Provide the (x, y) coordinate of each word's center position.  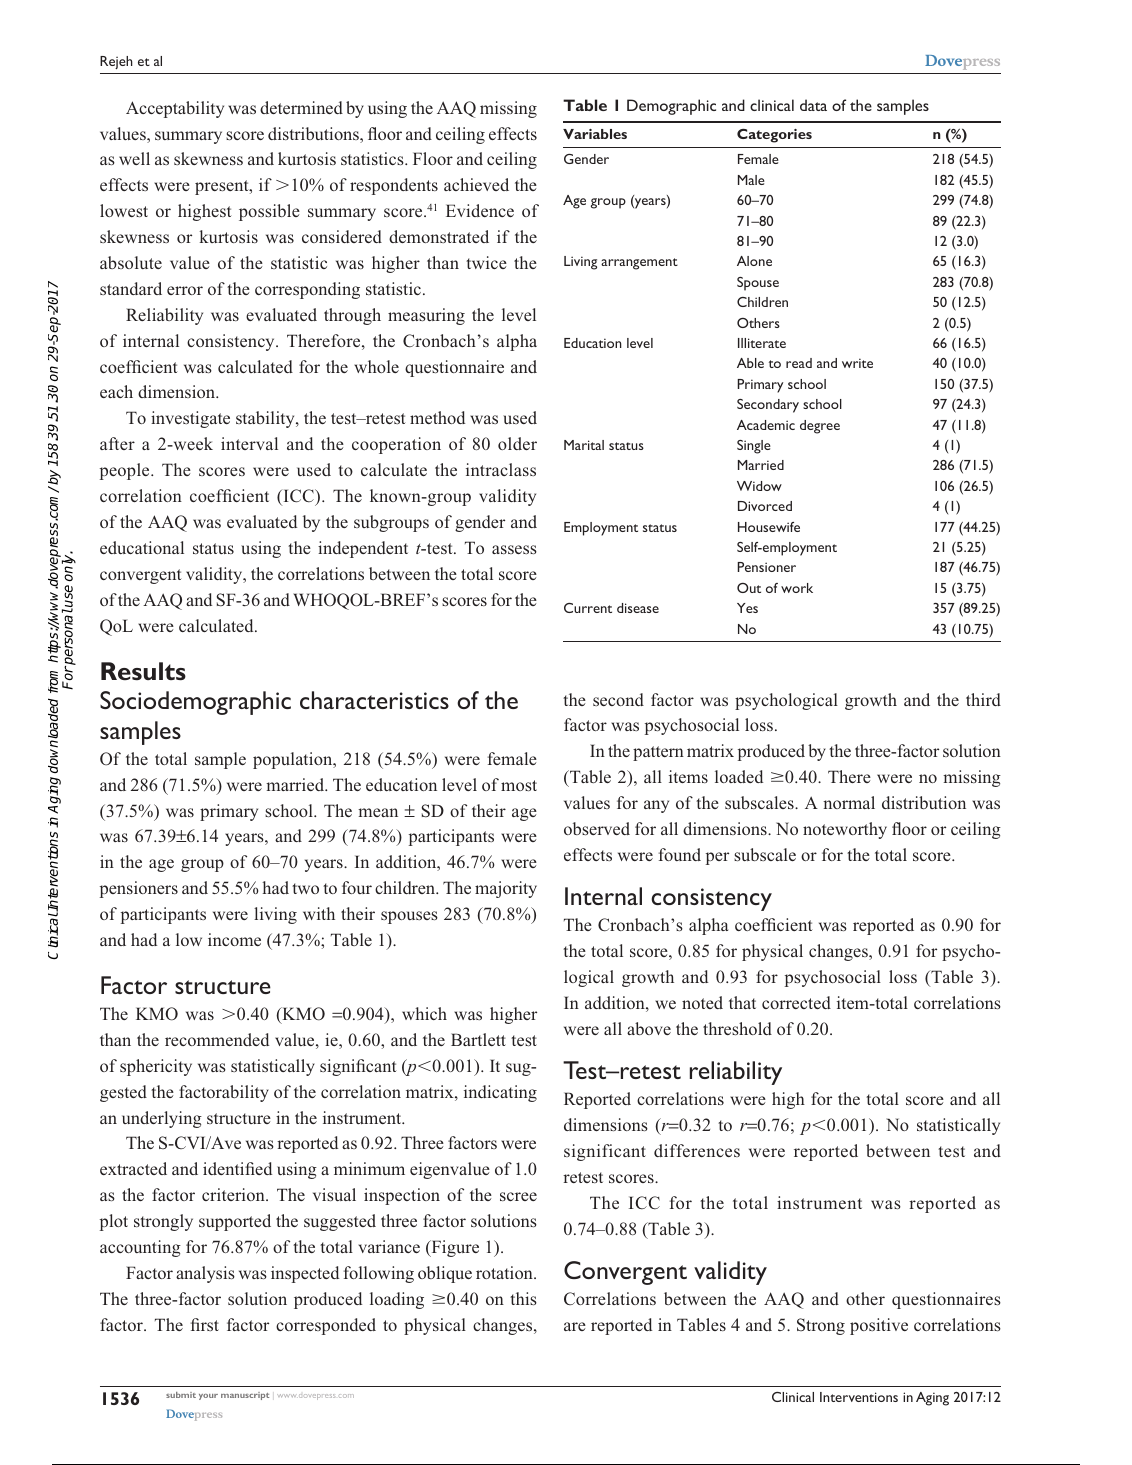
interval (249, 443)
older (517, 443)
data (813, 105)
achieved (476, 184)
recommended (217, 1039)
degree (820, 427)
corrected (796, 1002)
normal (849, 802)
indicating (500, 1093)
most (519, 785)
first (205, 1324)
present (223, 187)
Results (143, 671)
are (575, 1326)
